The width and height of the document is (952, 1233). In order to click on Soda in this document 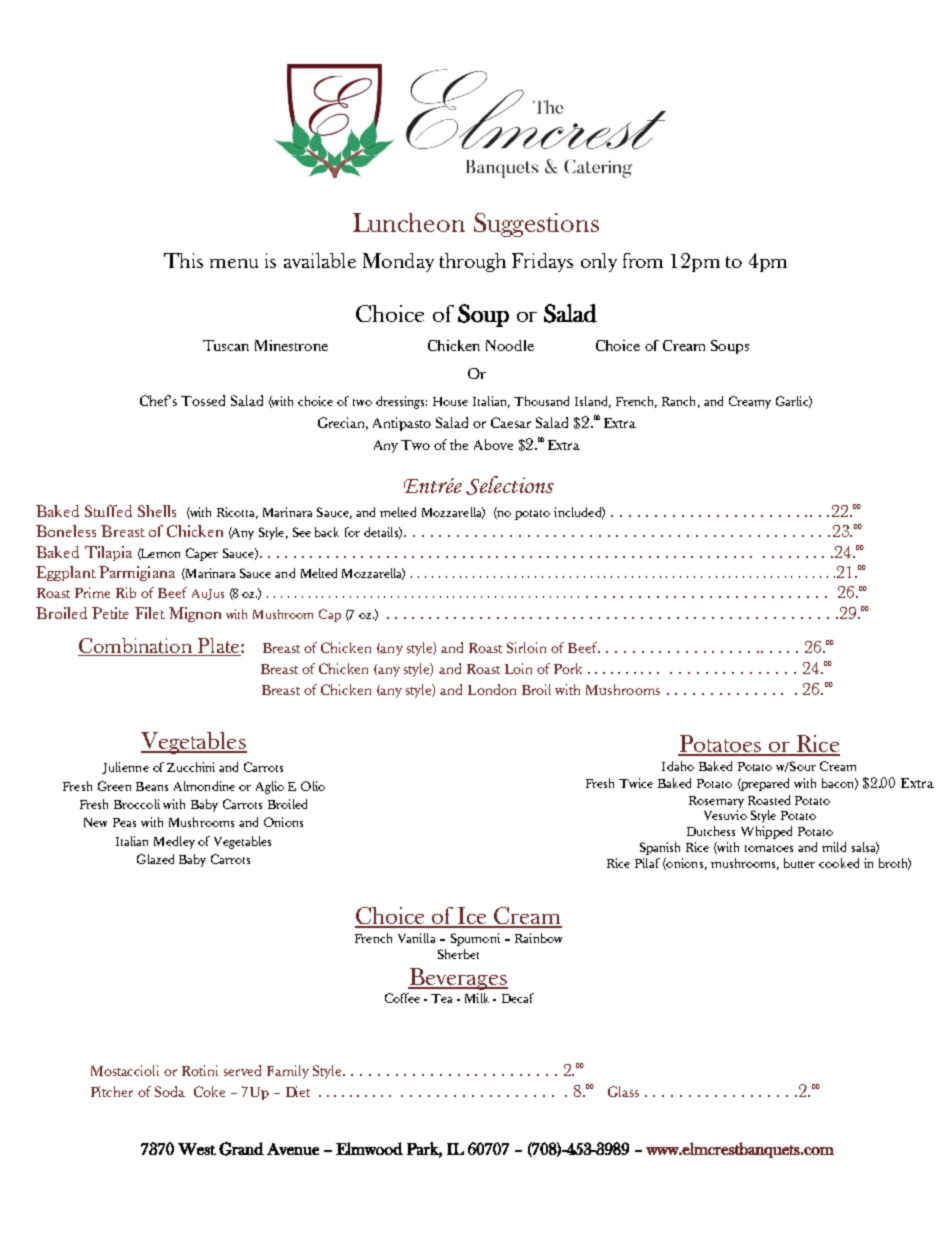, I will do `click(170, 1091)`.
